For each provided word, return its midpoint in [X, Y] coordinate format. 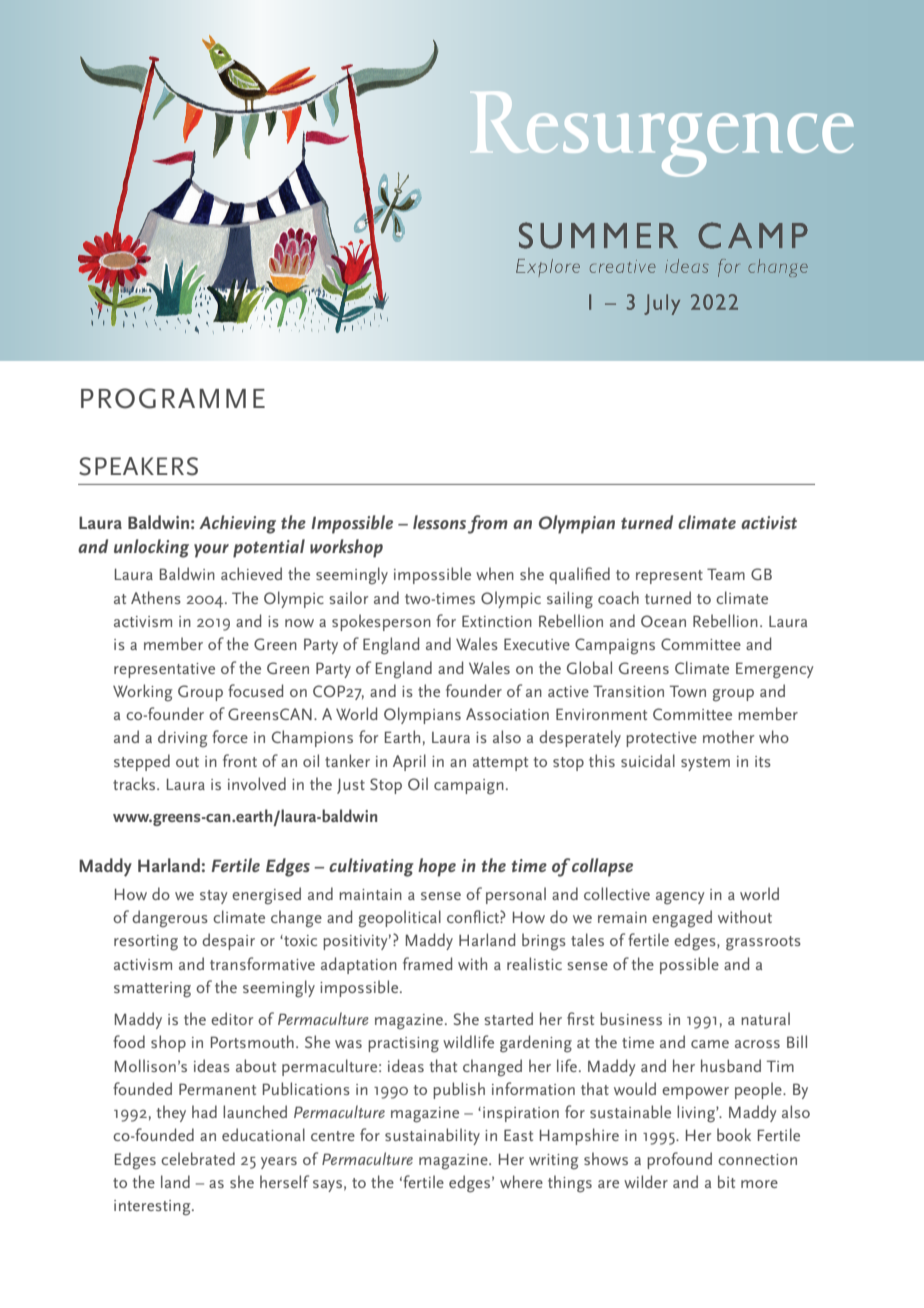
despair [228, 941]
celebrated [198, 1158]
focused [255, 690]
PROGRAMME [173, 398]
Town [688, 691]
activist [769, 522]
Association [507, 714]
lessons [439, 522]
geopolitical [400, 919]
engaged [682, 919]
